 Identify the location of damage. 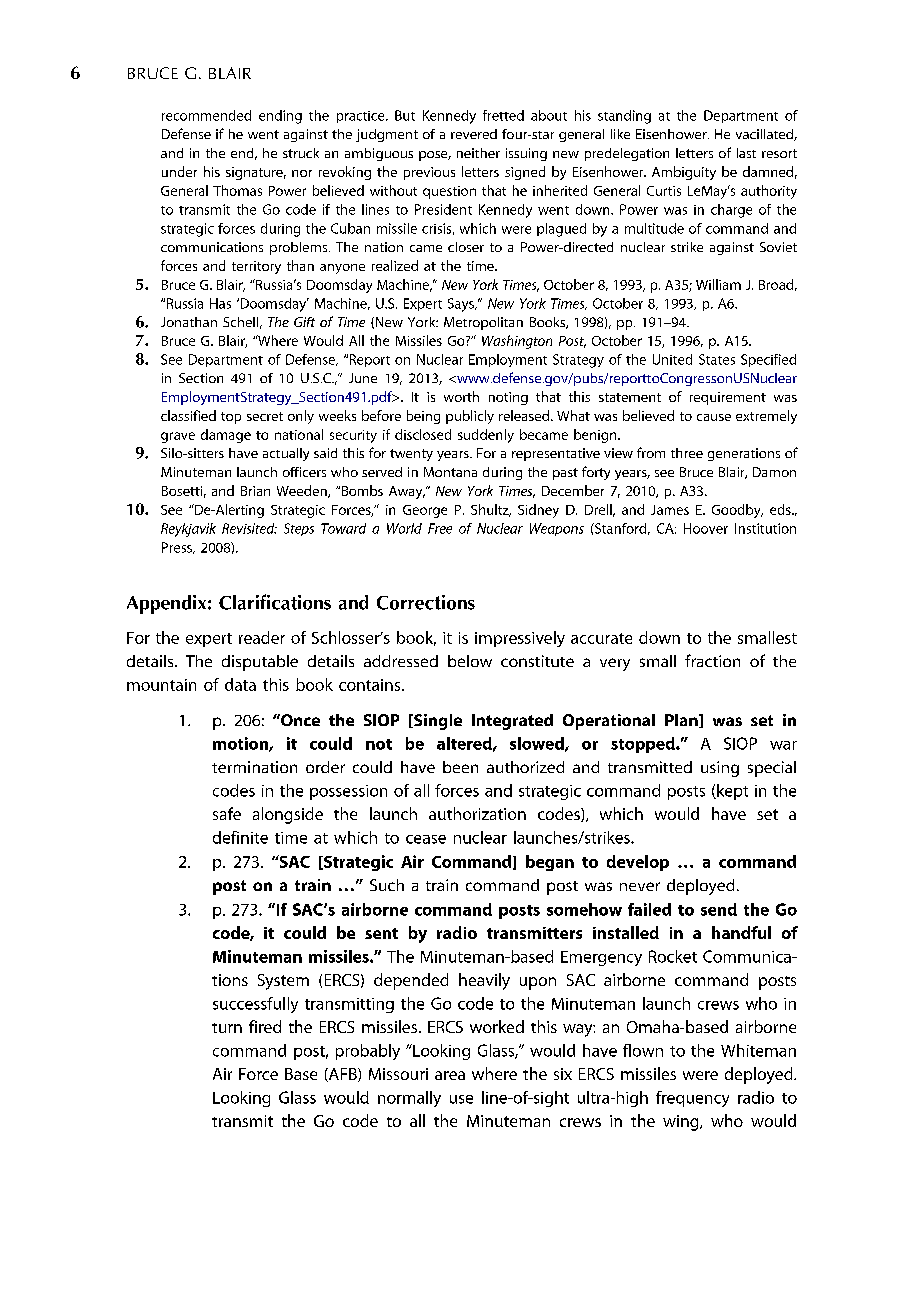
(226, 436).
